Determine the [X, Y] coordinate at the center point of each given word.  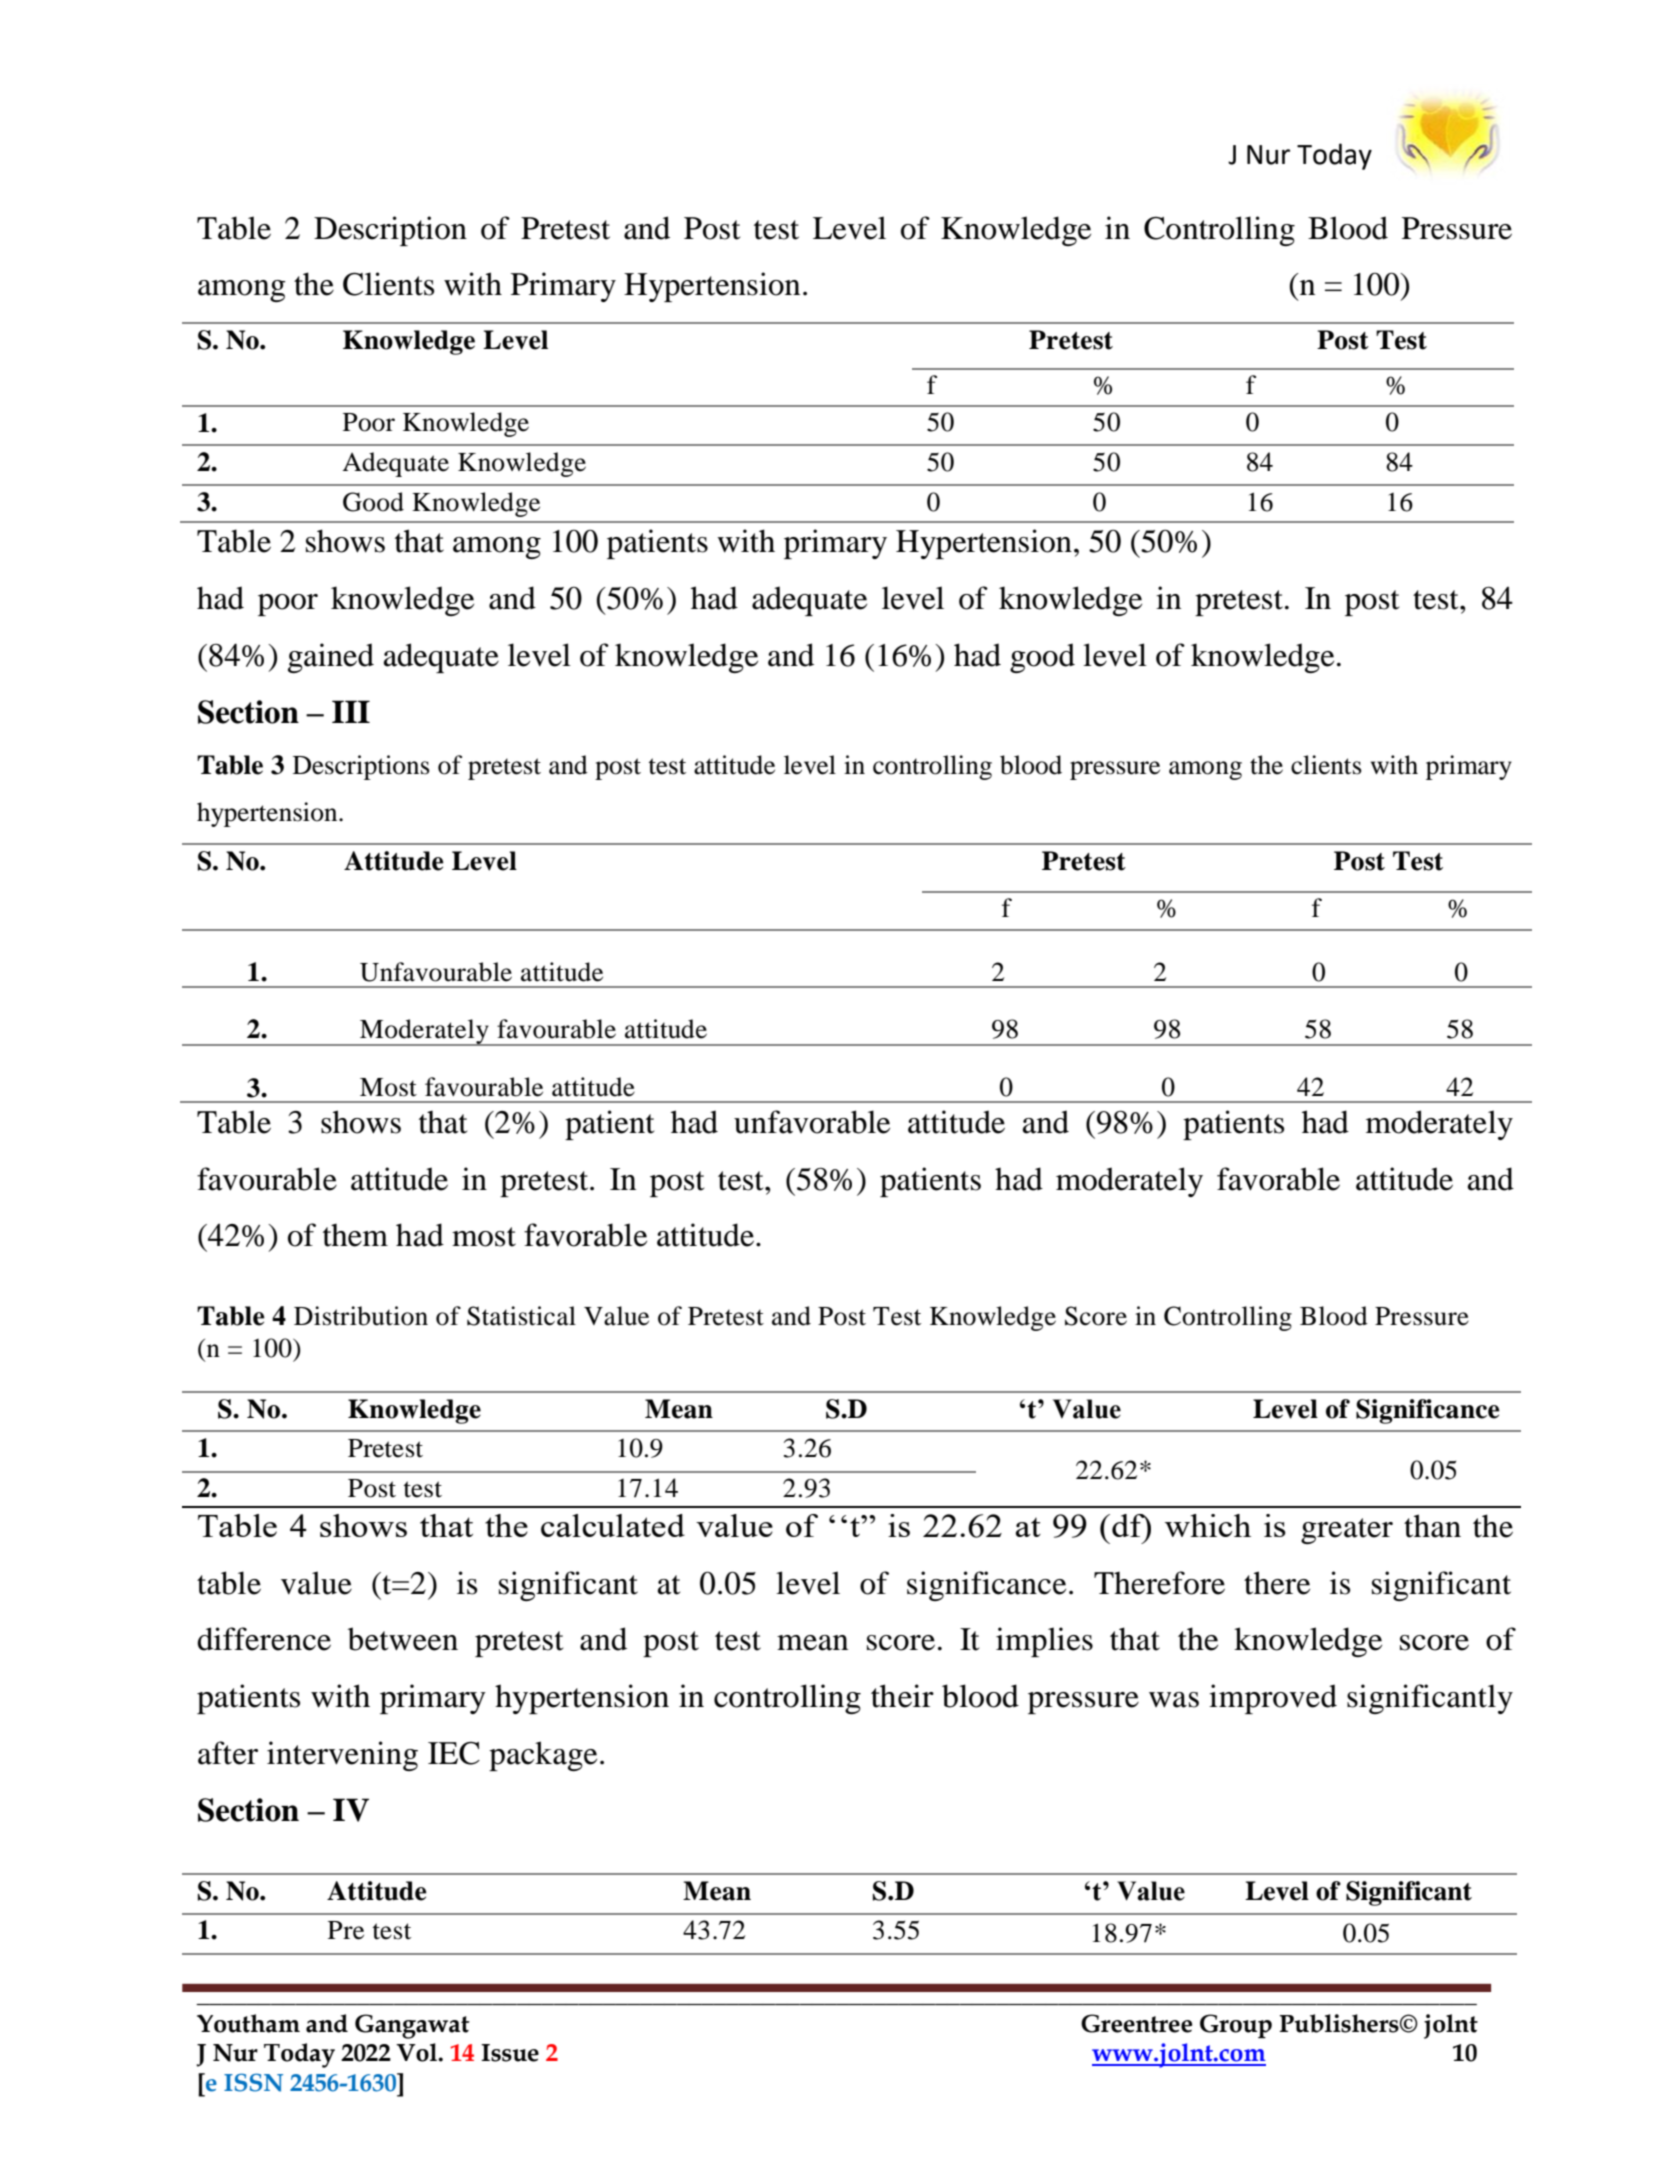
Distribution [361, 1316]
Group [1236, 2026]
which [1208, 1525]
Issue [510, 2053]
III [351, 711]
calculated [613, 1525]
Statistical [521, 1316]
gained [331, 658]
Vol [418, 2052]
